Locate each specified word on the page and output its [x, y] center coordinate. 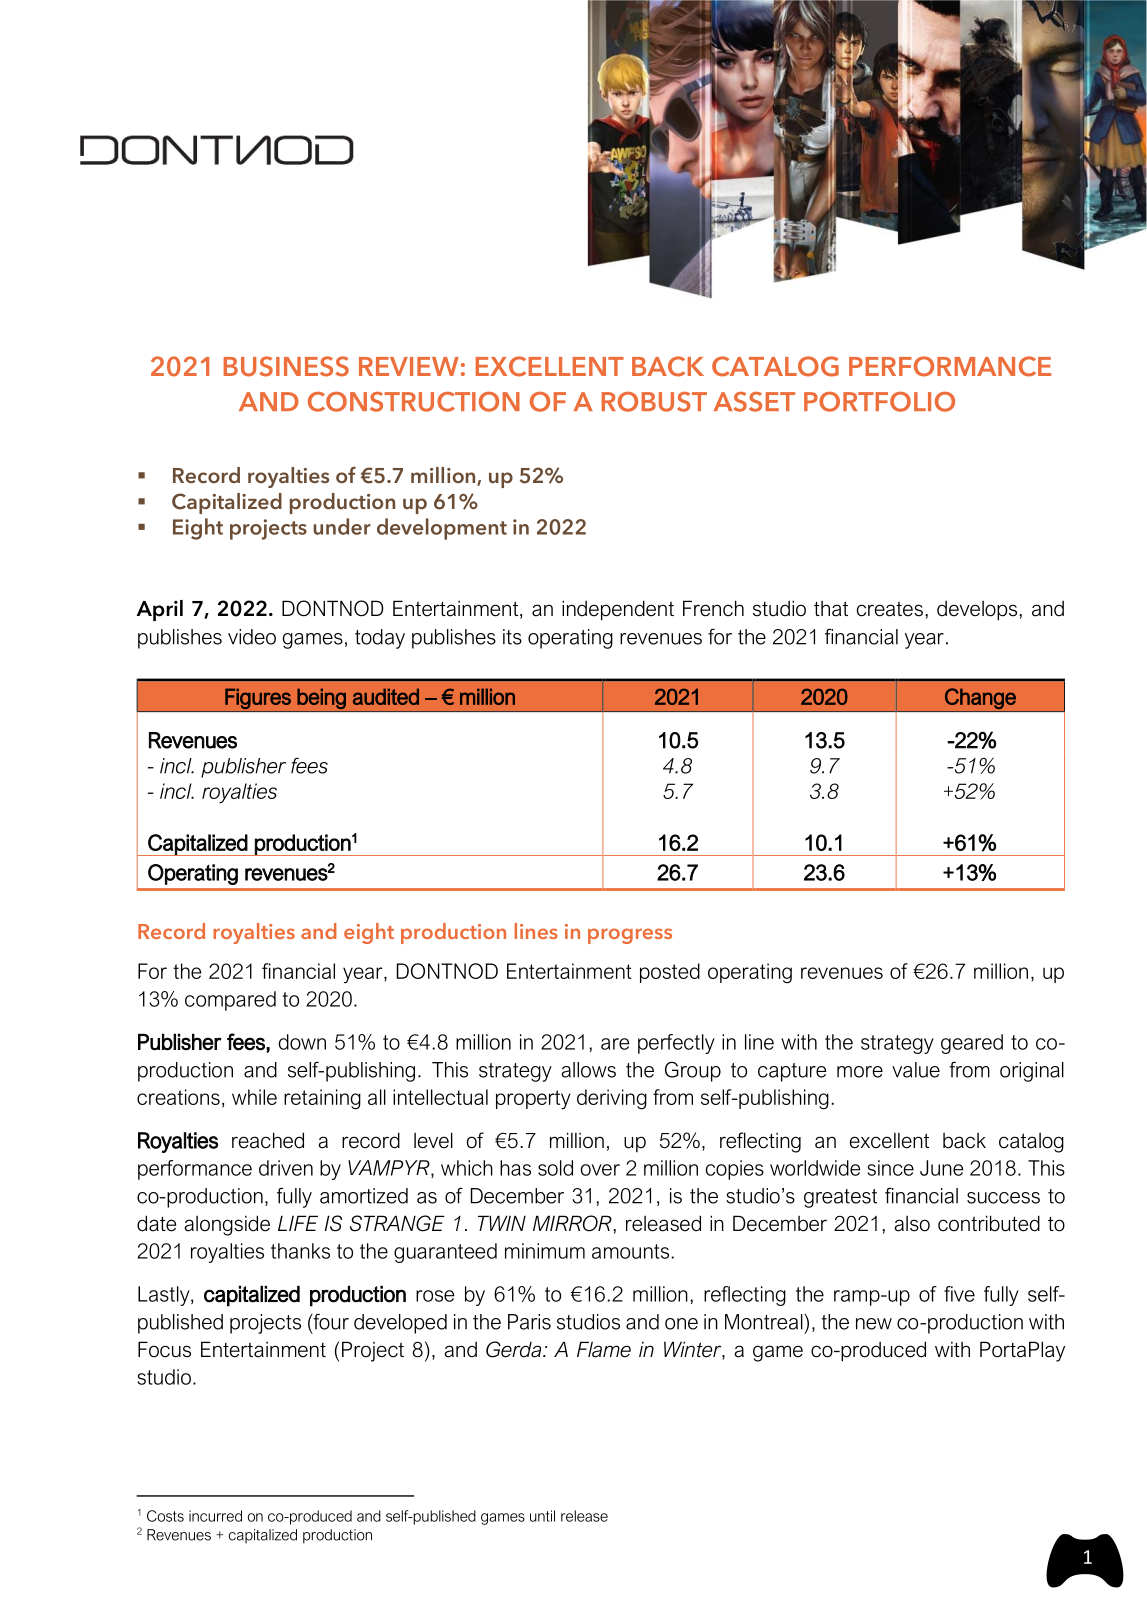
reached [268, 1140]
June [941, 1168]
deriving [612, 1099]
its [512, 637]
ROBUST [654, 402]
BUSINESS [286, 366]
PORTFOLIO [879, 402]
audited [386, 696]
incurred [215, 1516]
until [542, 1516]
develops [978, 611]
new [874, 1324]
